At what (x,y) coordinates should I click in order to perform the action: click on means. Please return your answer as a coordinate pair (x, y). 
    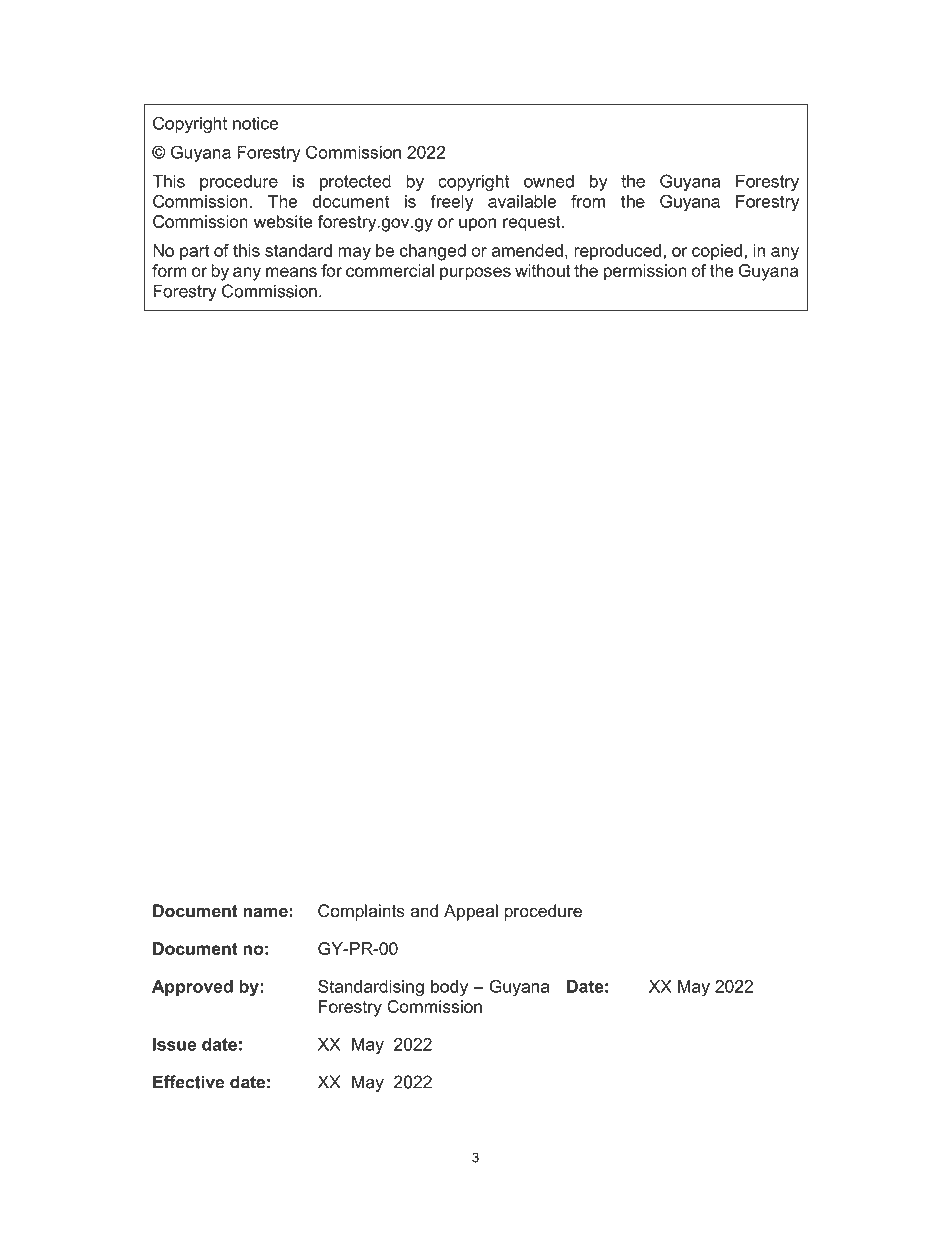
    Looking at the image, I should click on (291, 272).
